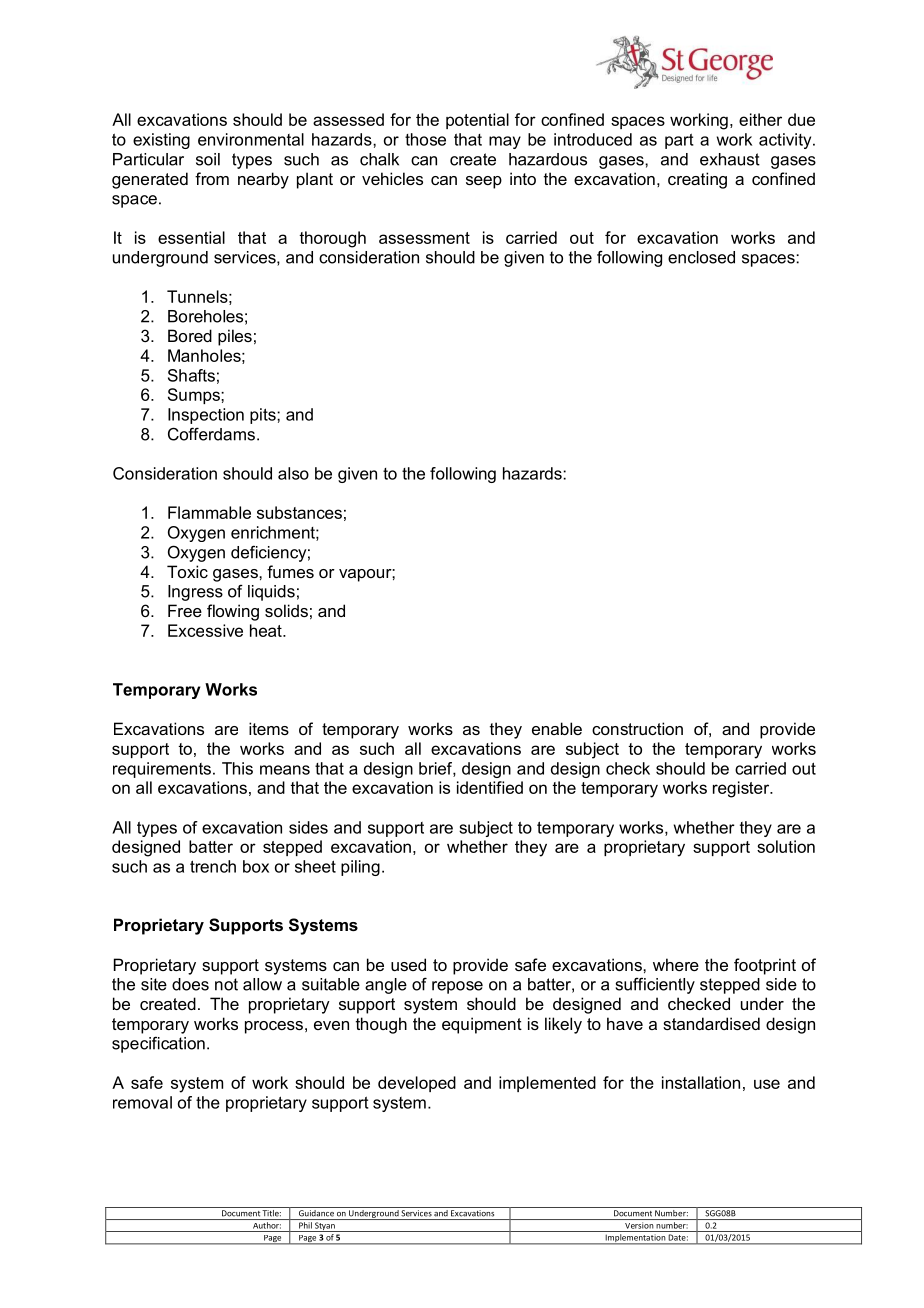 This screenshot has height=1308, width=924. Describe the element at coordinates (208, 159) in the screenshot. I see `soil` at that location.
